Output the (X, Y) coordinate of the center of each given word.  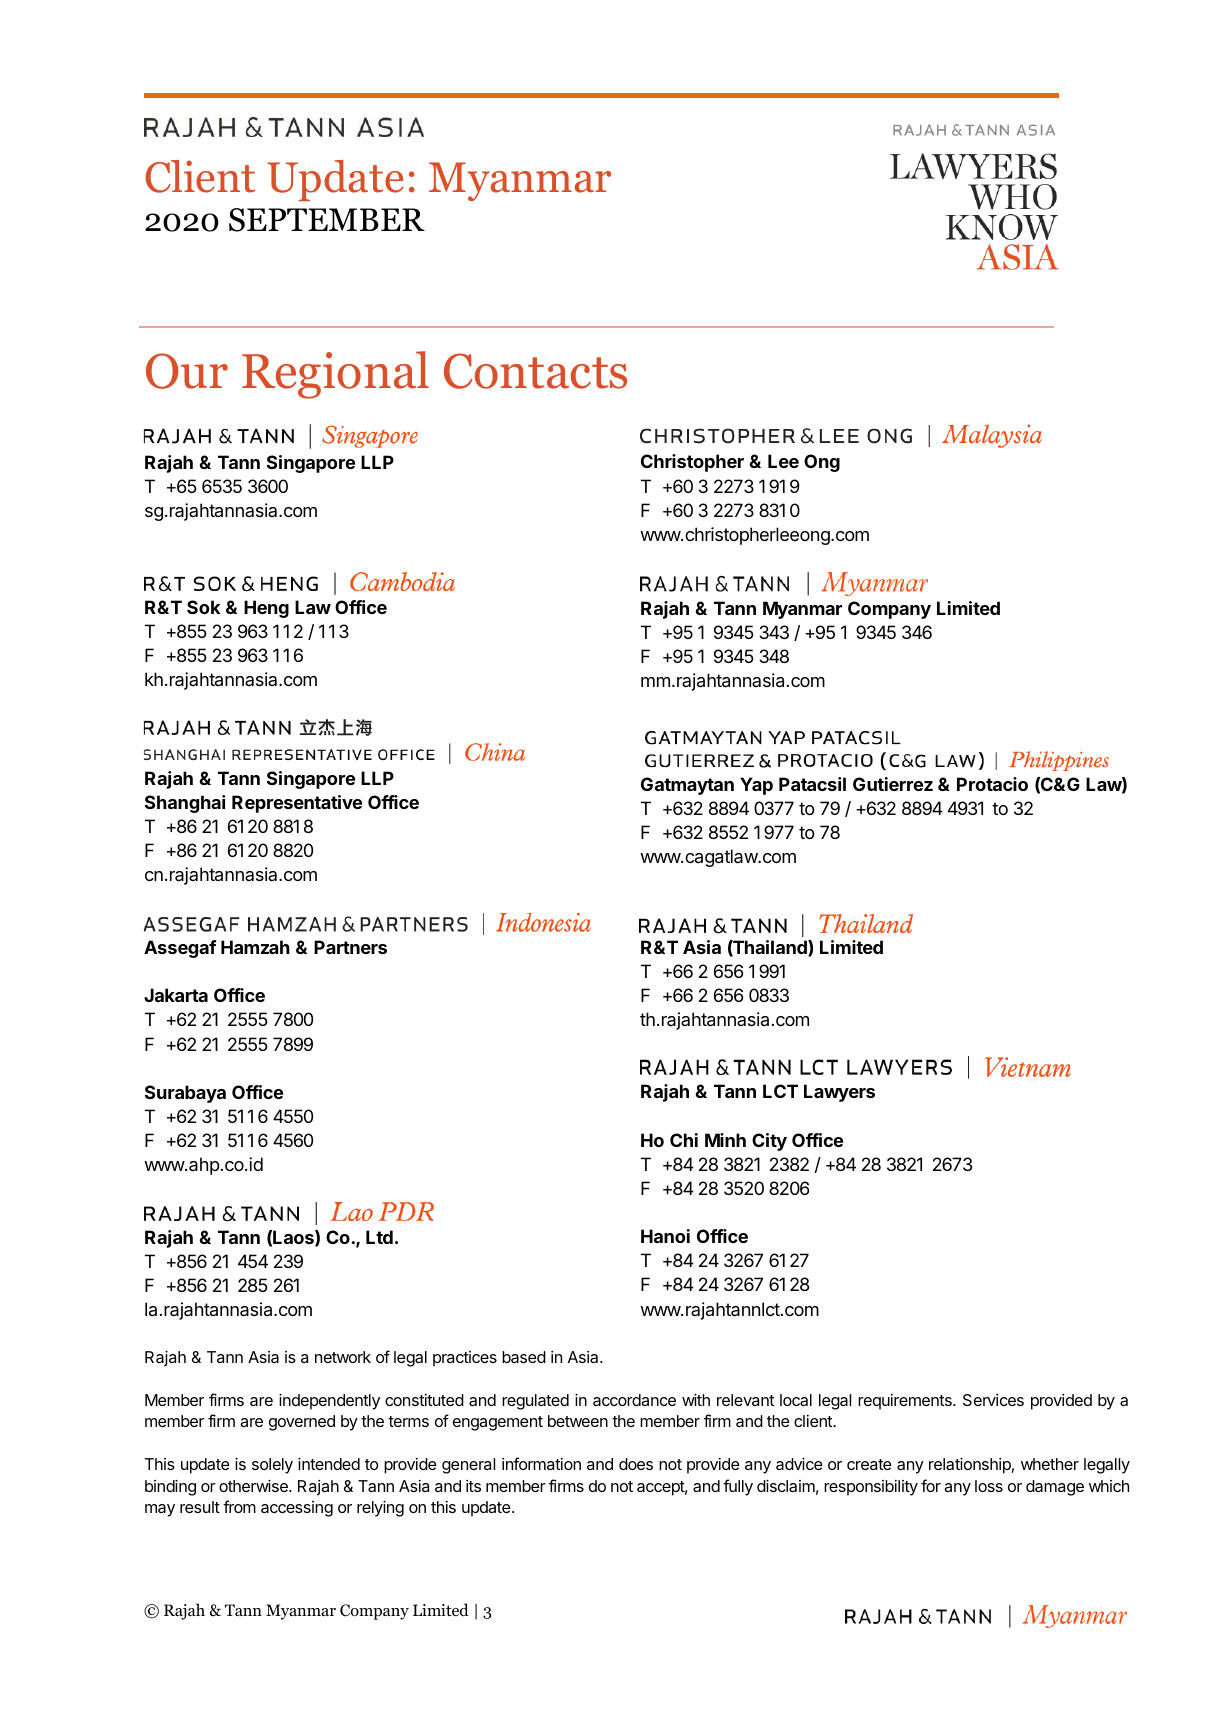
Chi (684, 1140)
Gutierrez (893, 784)
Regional (335, 375)
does (636, 1464)
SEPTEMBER (327, 220)
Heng (266, 609)
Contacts (535, 371)
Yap (756, 786)
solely (272, 1466)
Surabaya (185, 1094)
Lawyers (839, 1093)
